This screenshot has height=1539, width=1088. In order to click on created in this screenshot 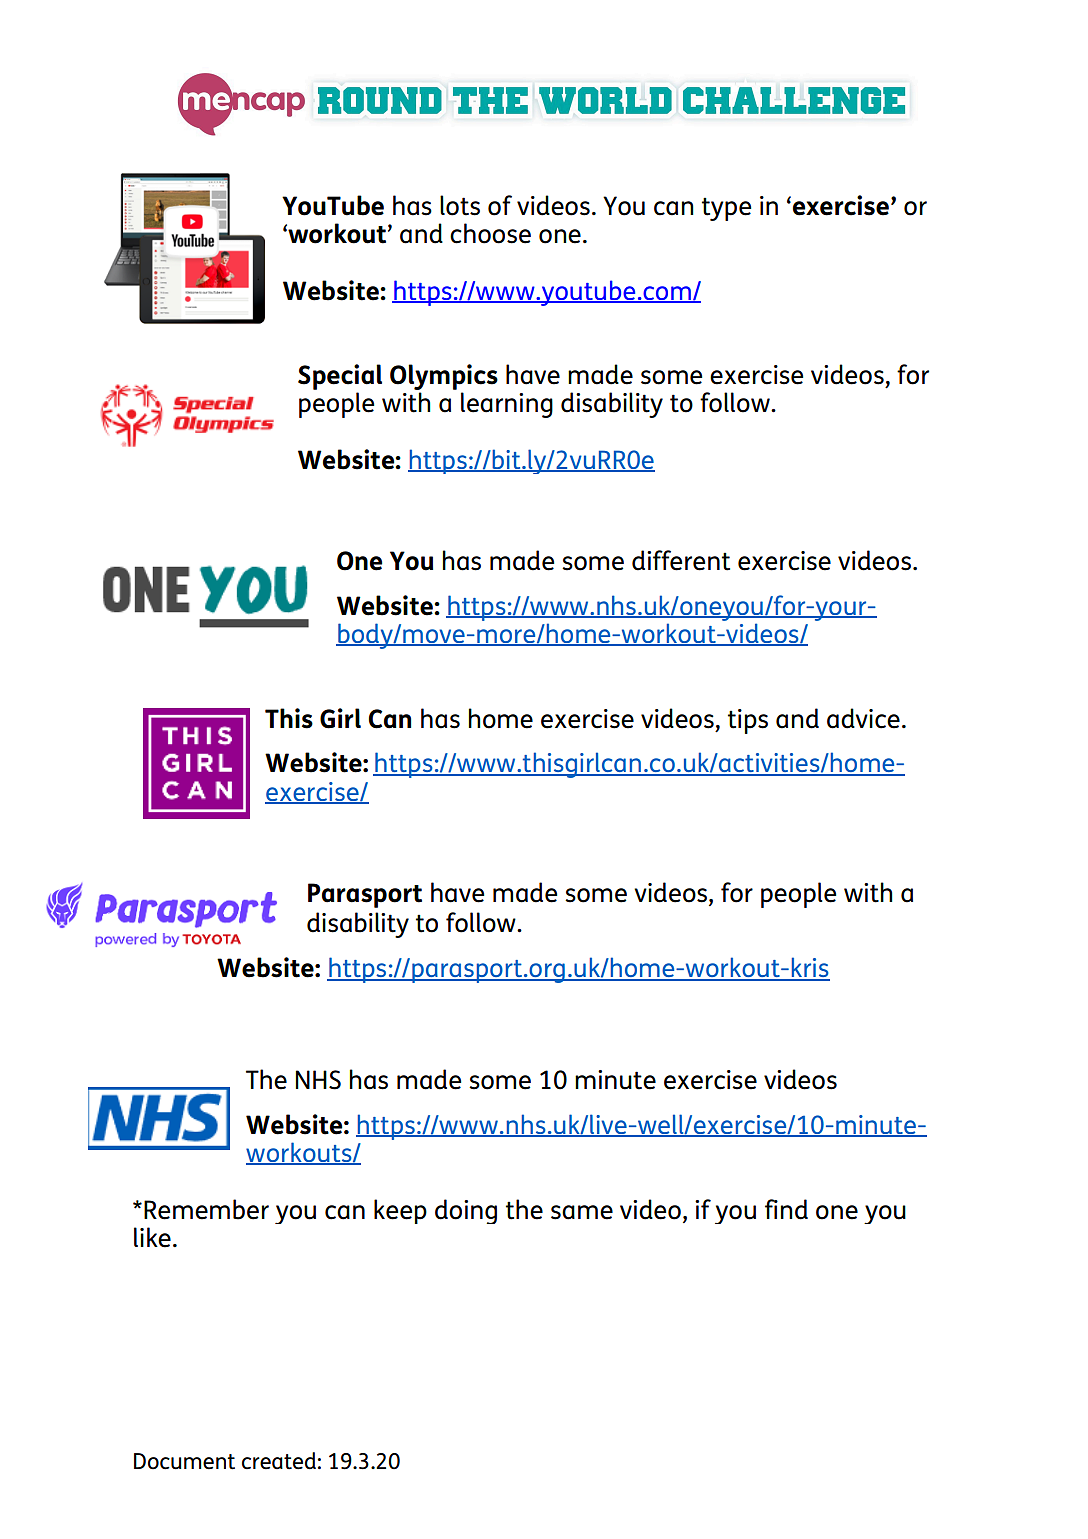, I will do `click(279, 1461)`.
